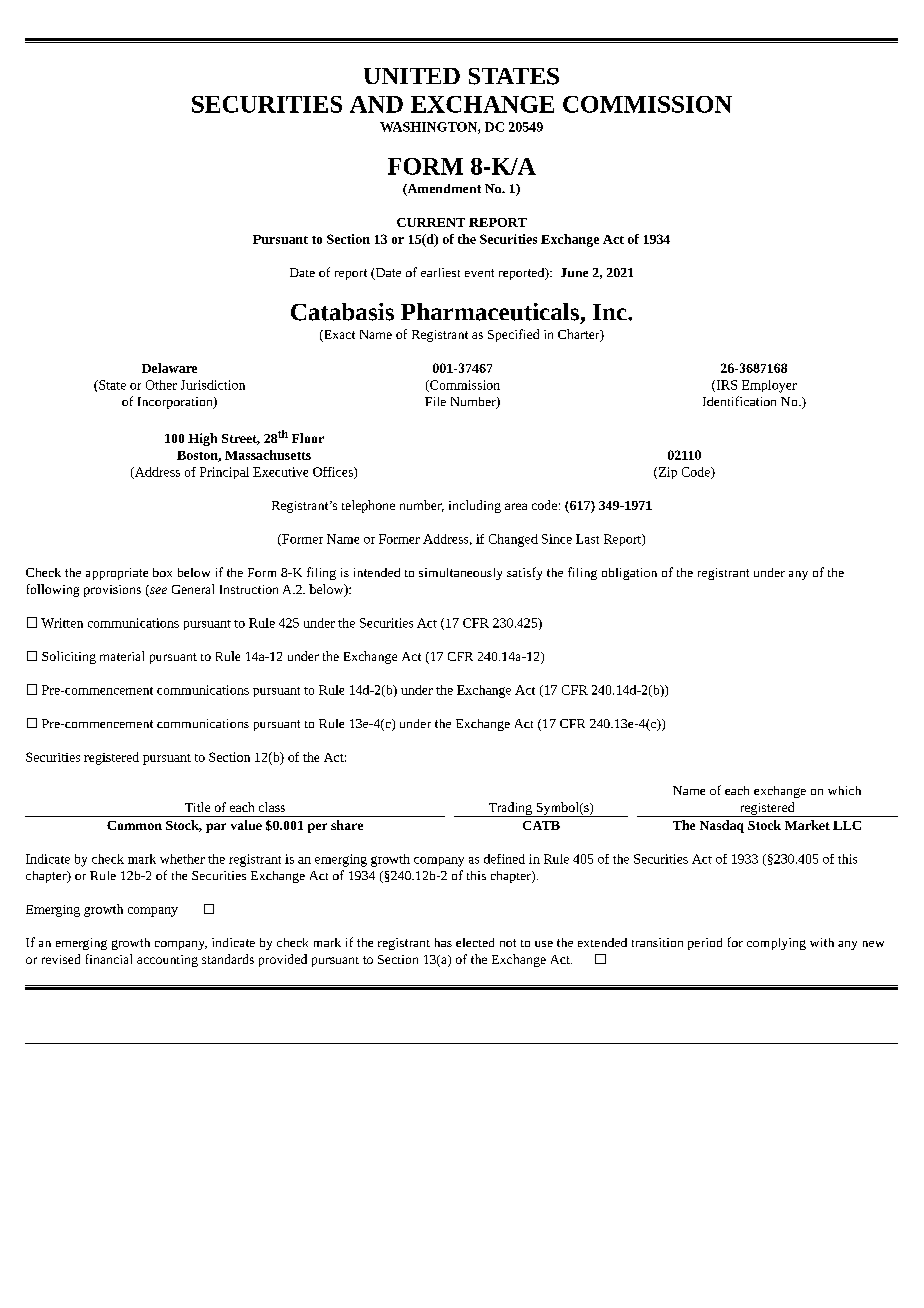 This document has width=924, height=1308. Describe the element at coordinates (776, 944) in the document. I see `complying` at that location.
